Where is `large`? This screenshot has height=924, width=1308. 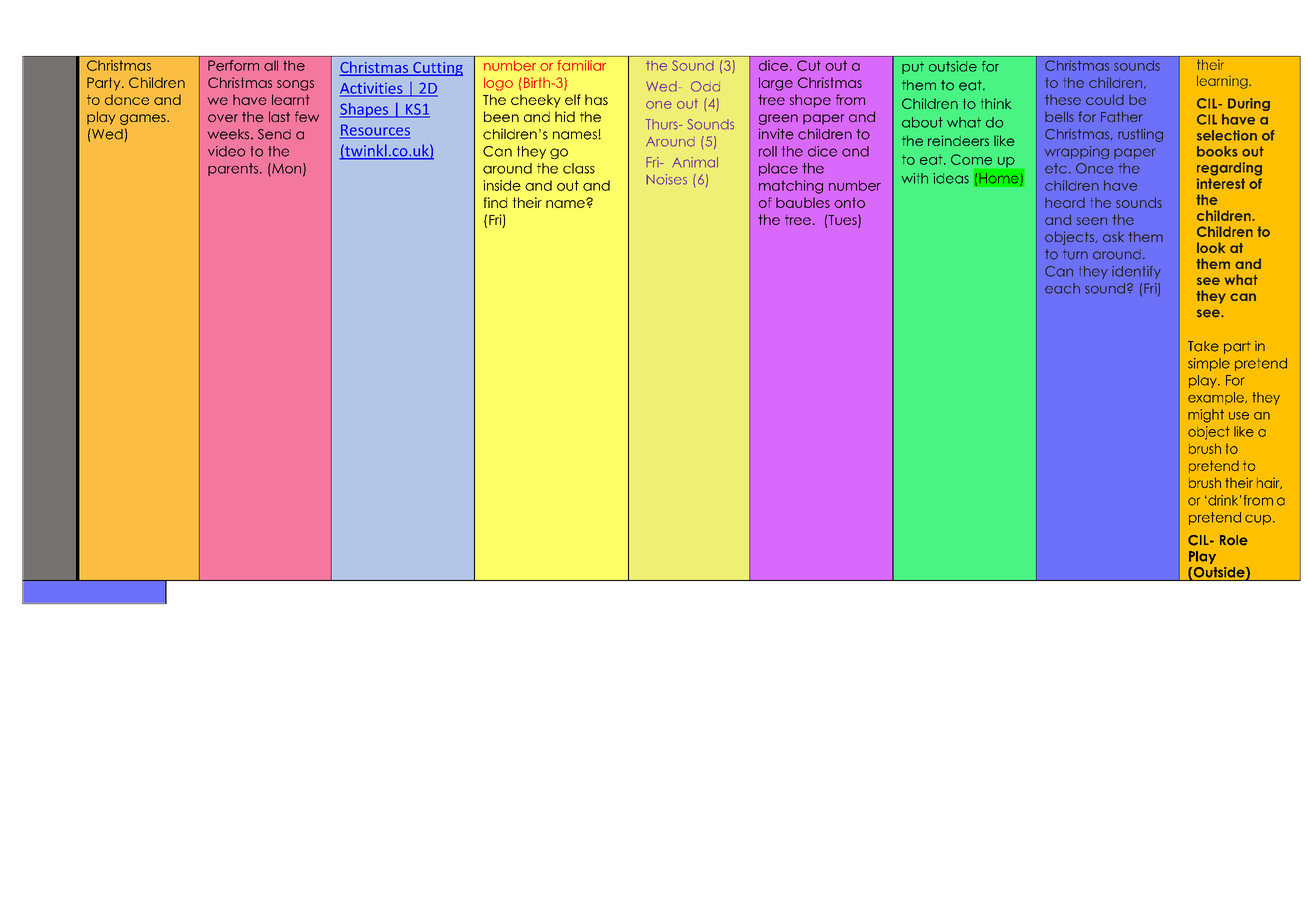 large is located at coordinates (776, 84).
